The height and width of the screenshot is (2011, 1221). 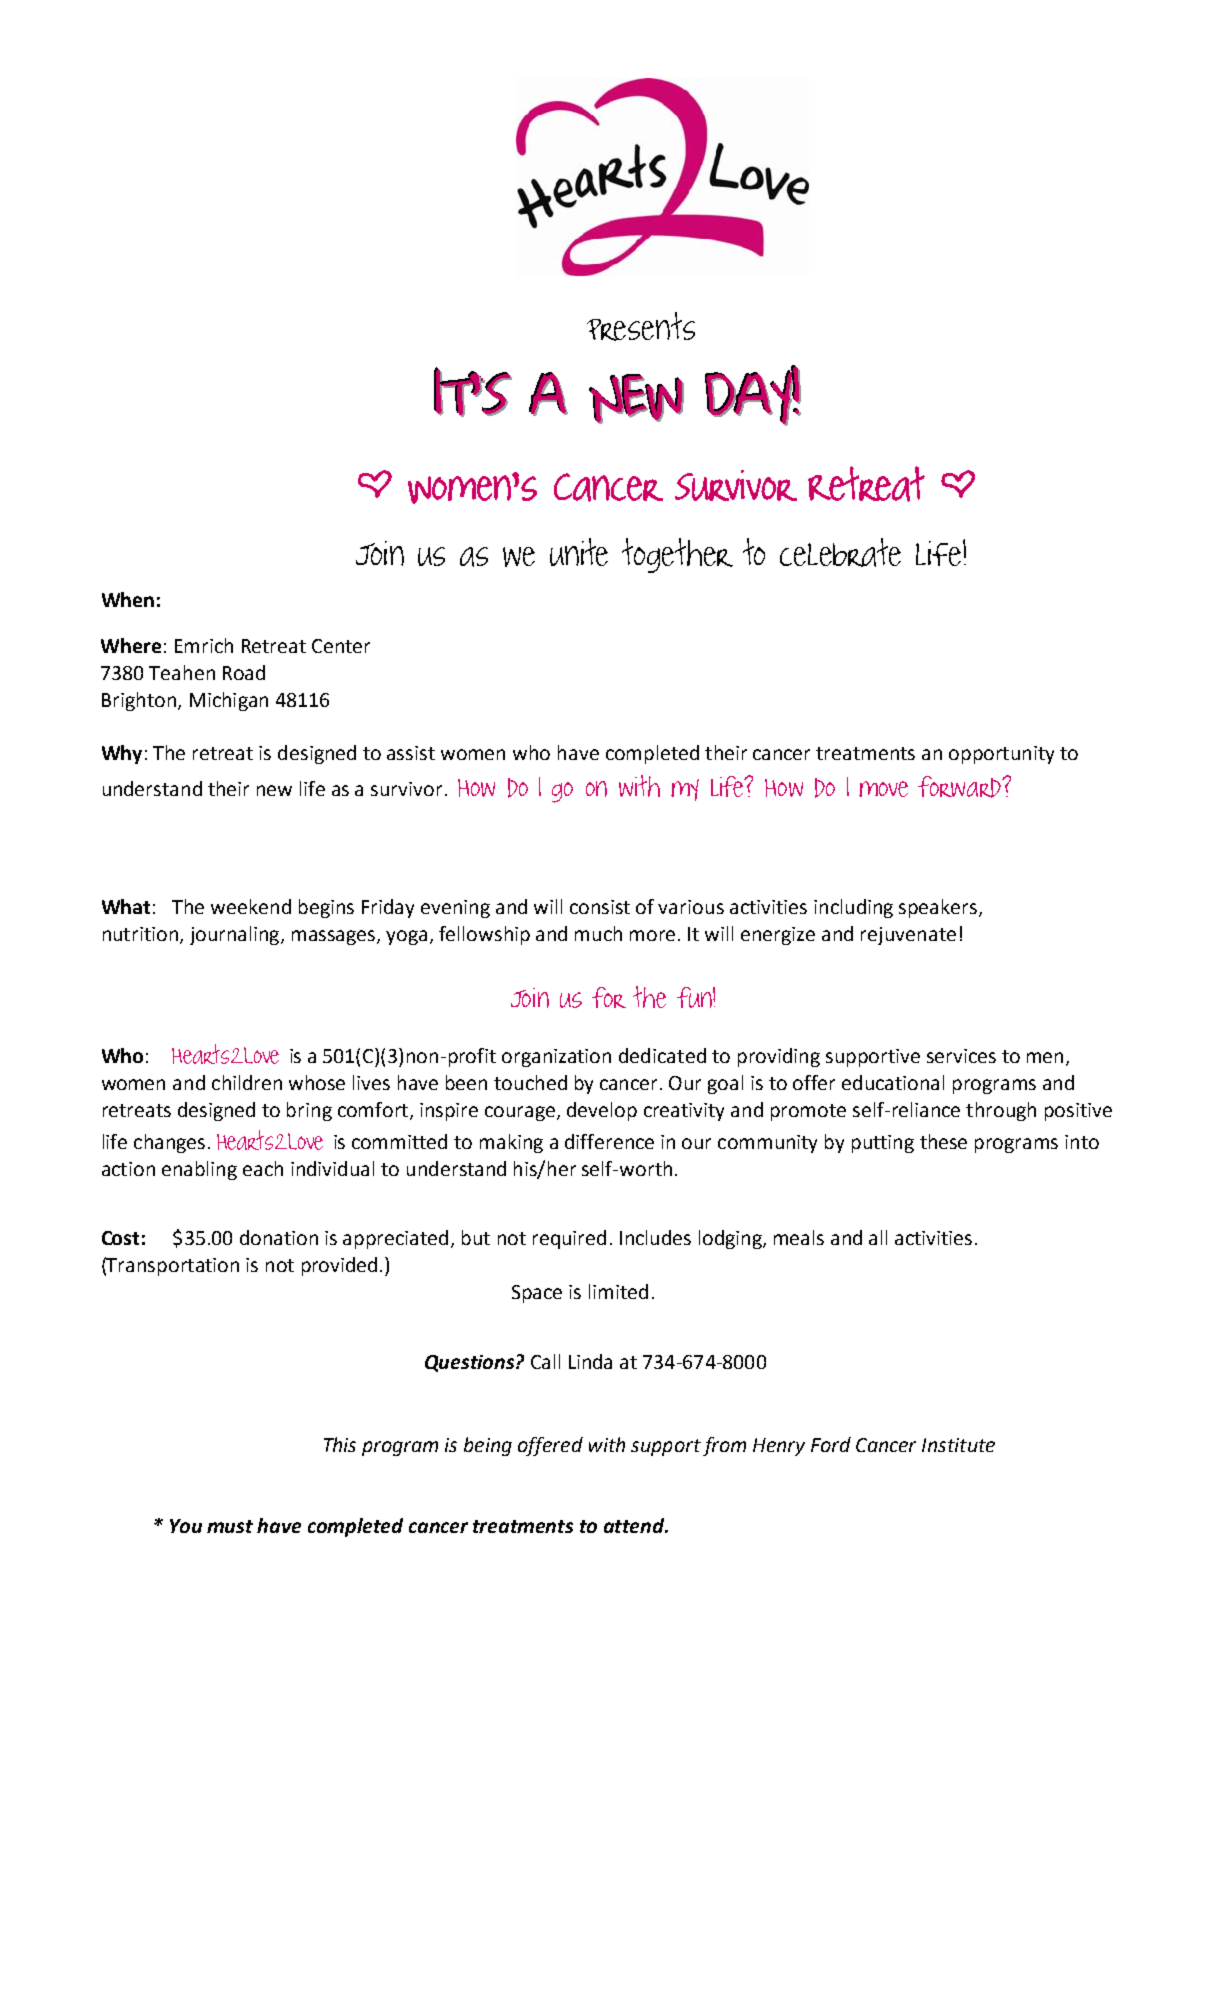 What do you see at coordinates (230, 1526) in the screenshot?
I see `must` at bounding box center [230, 1526].
